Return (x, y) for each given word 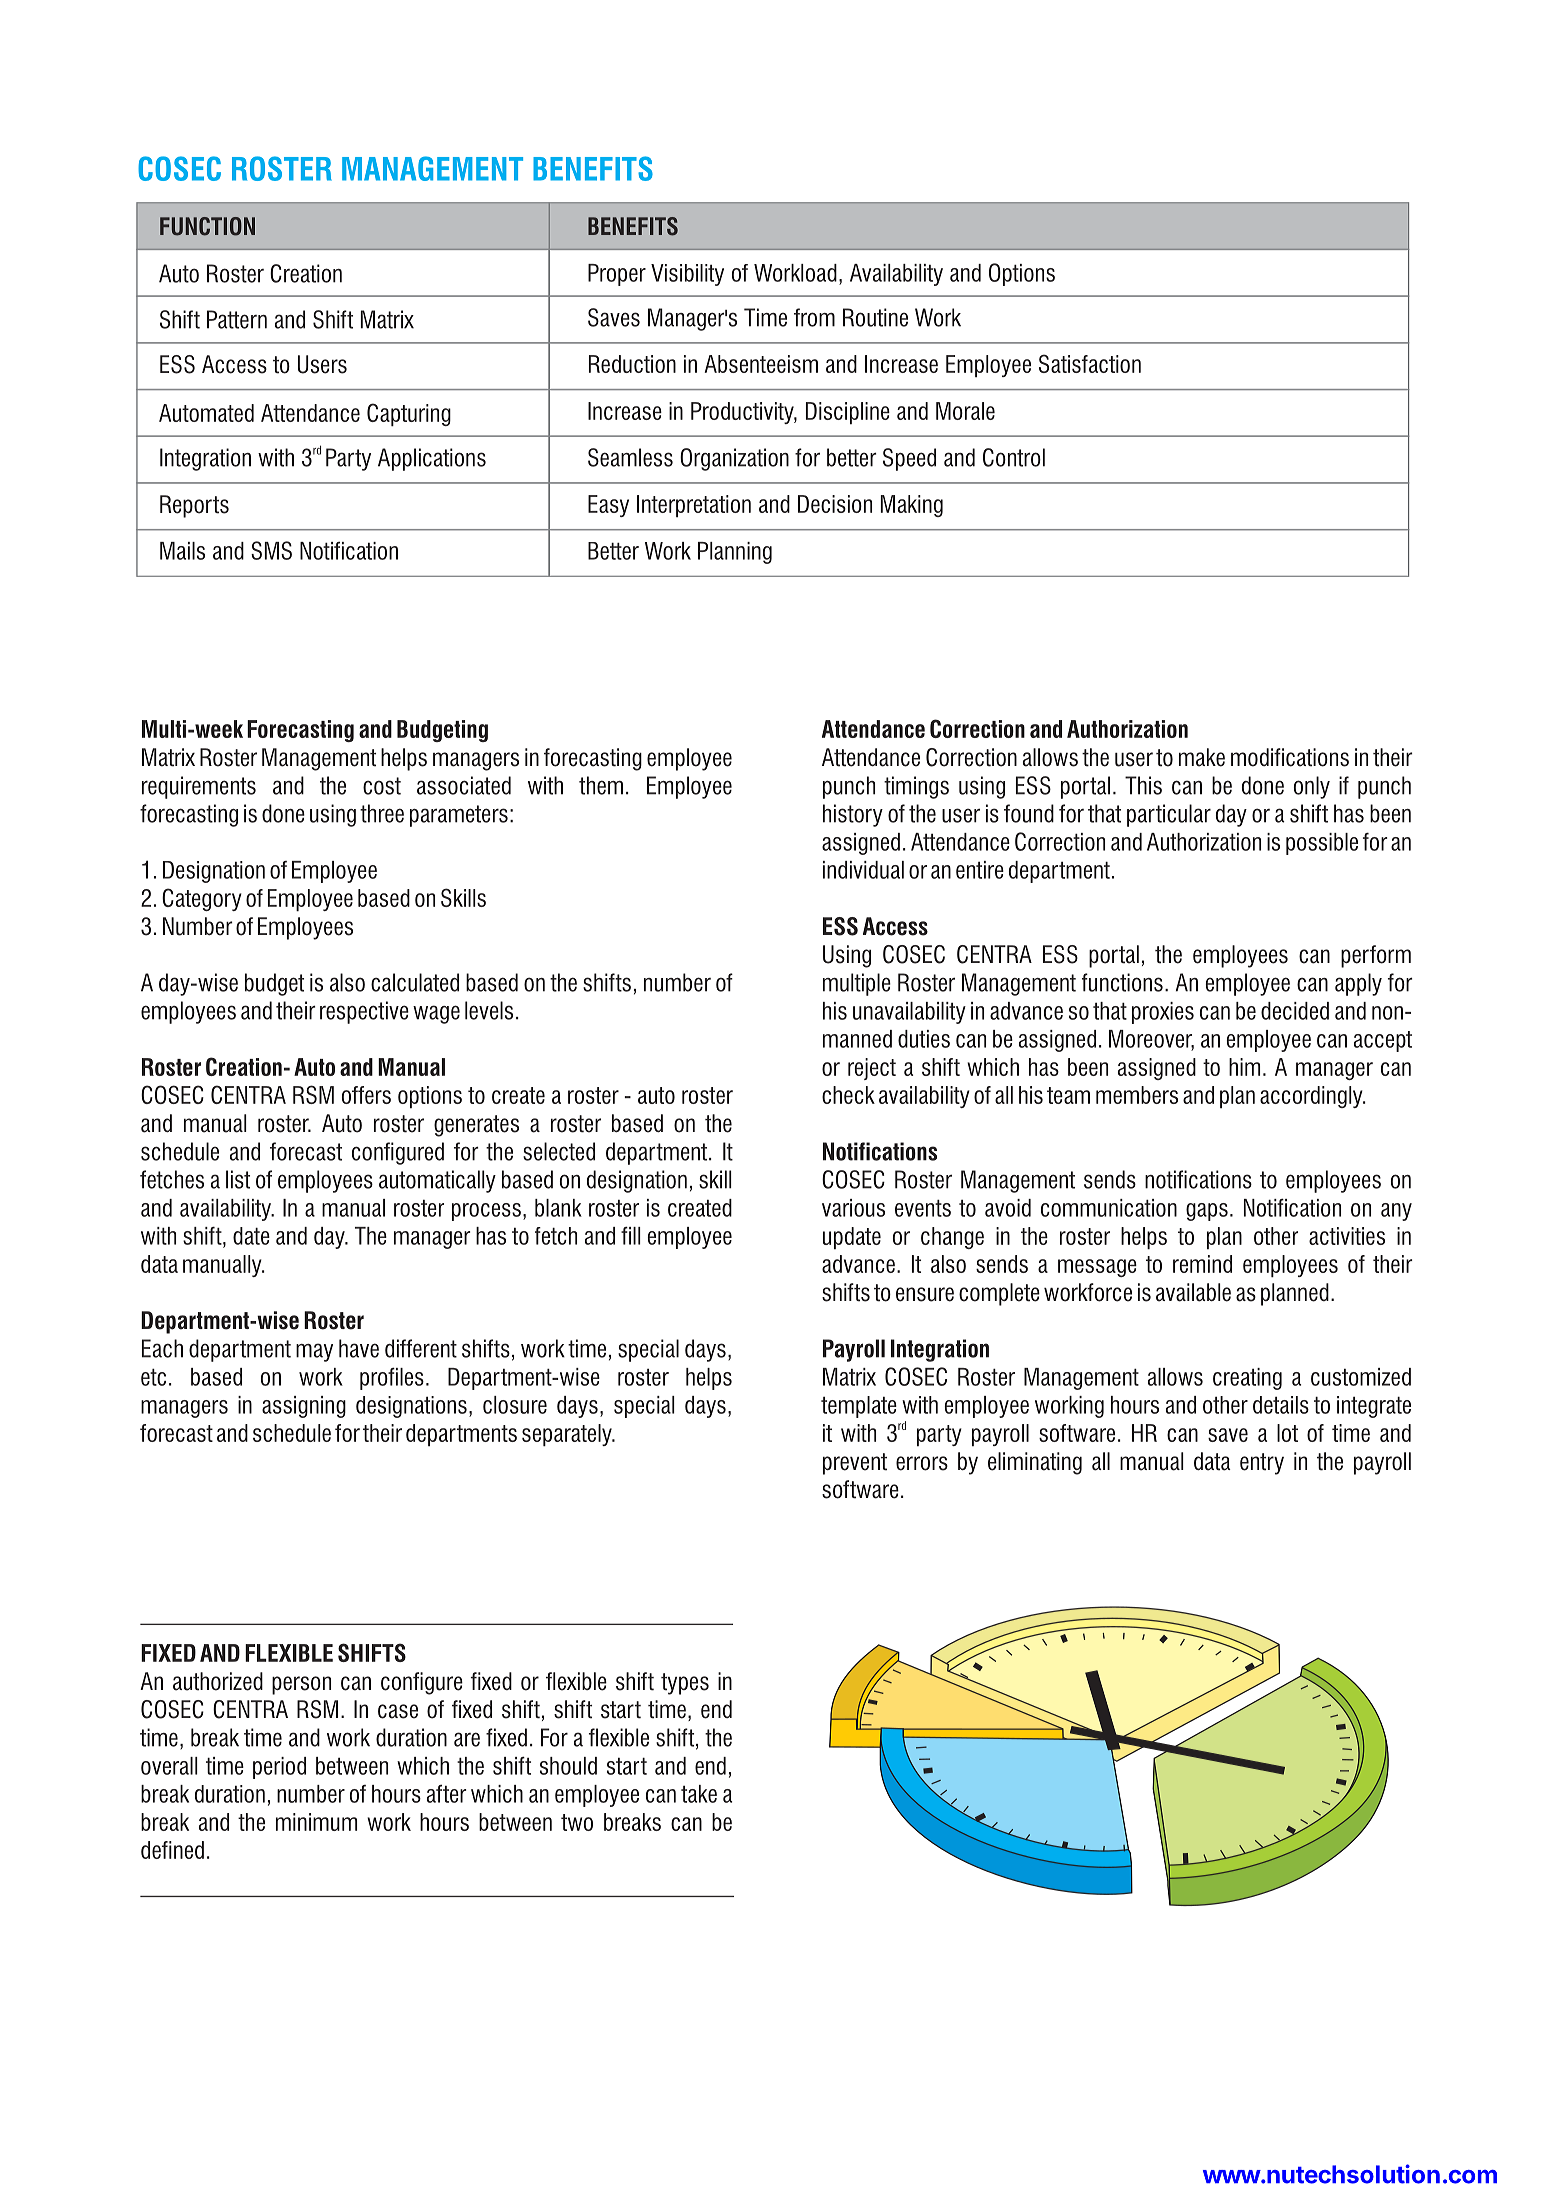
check (848, 1095)
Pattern (237, 319)
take (699, 1794)
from (814, 317)
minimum (316, 1822)
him (1244, 1067)
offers (366, 1095)
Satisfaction (1090, 363)
